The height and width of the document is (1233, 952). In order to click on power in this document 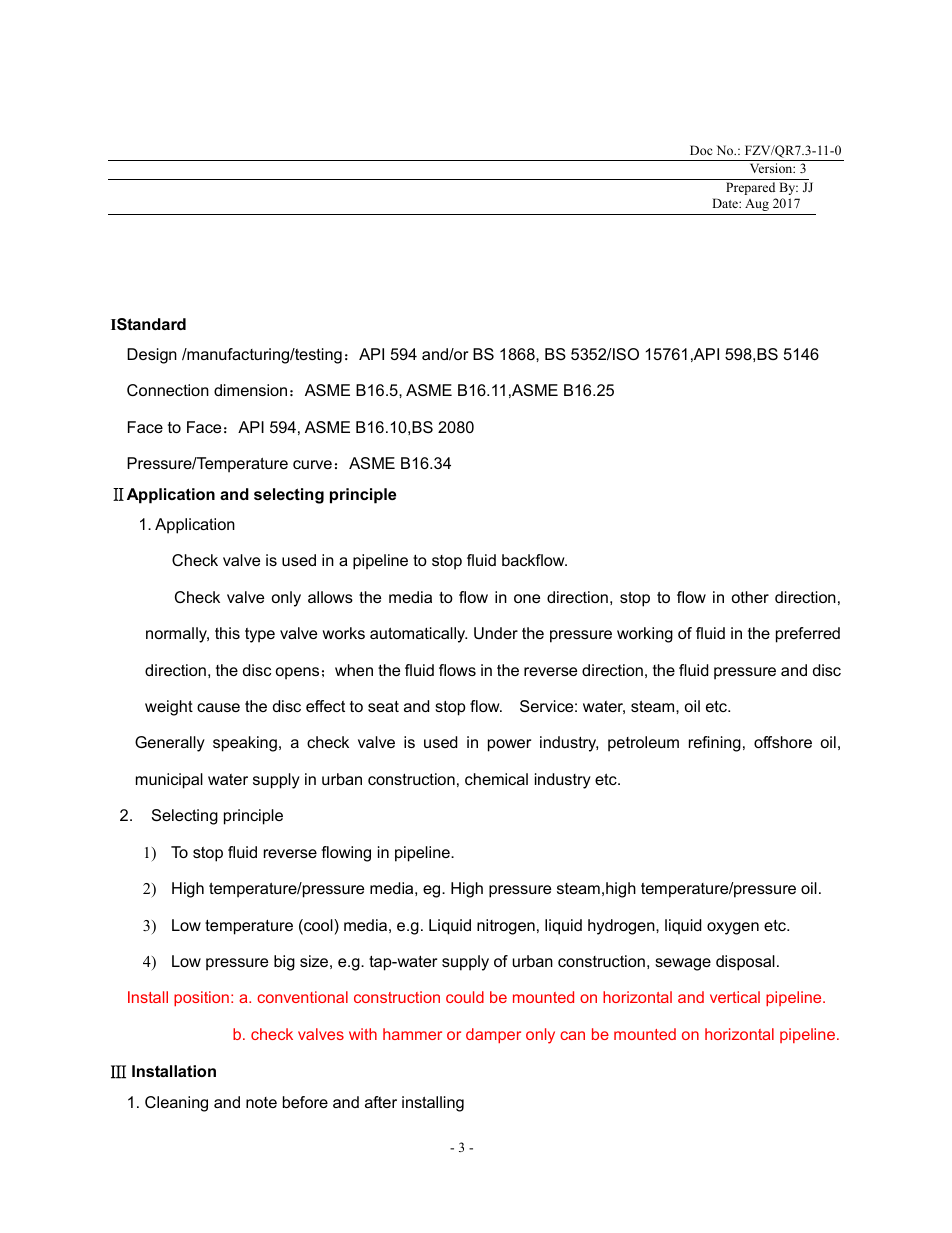, I will do `click(509, 745)`.
